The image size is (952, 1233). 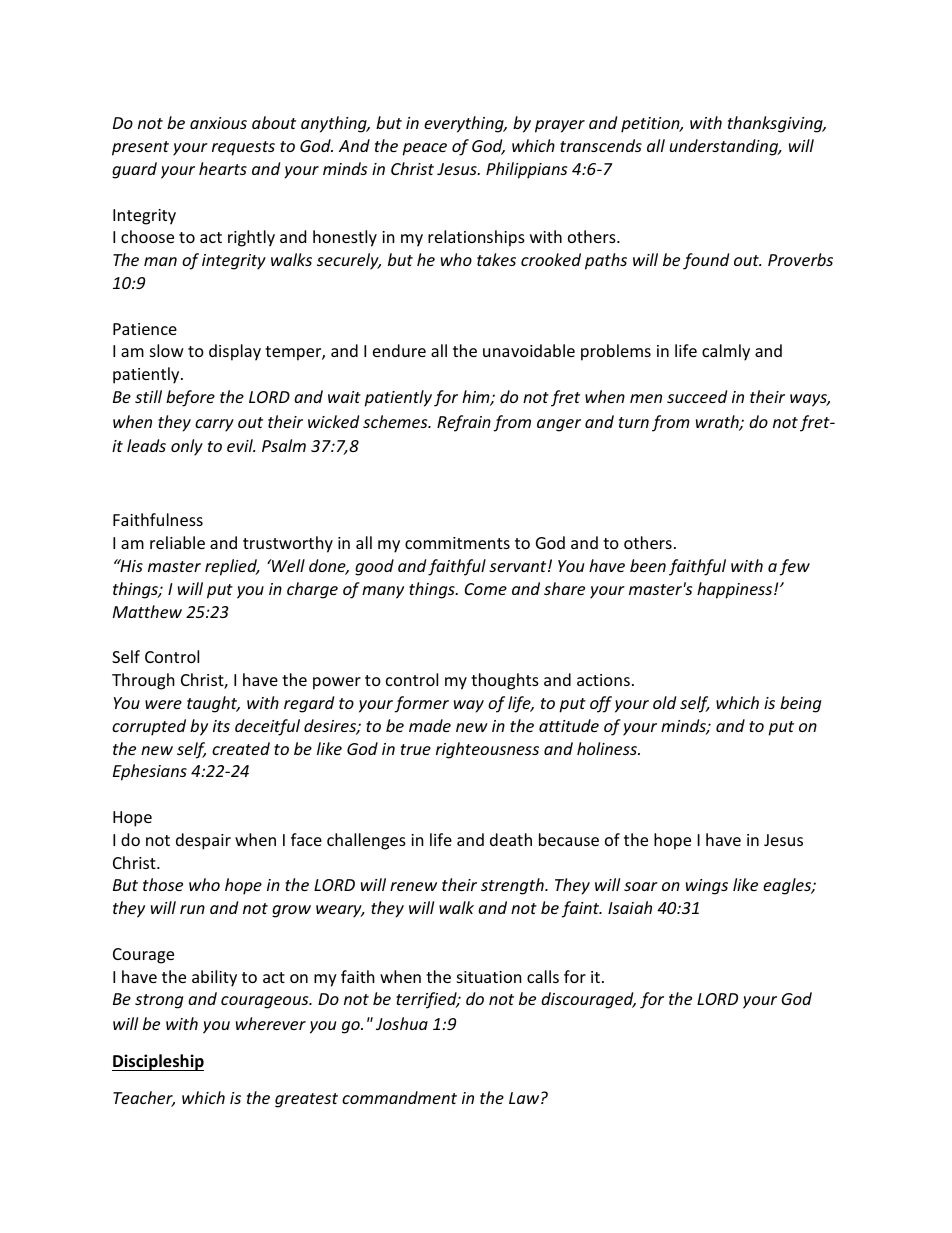 What do you see at coordinates (158, 1062) in the screenshot?
I see `Discipleship` at bounding box center [158, 1062].
